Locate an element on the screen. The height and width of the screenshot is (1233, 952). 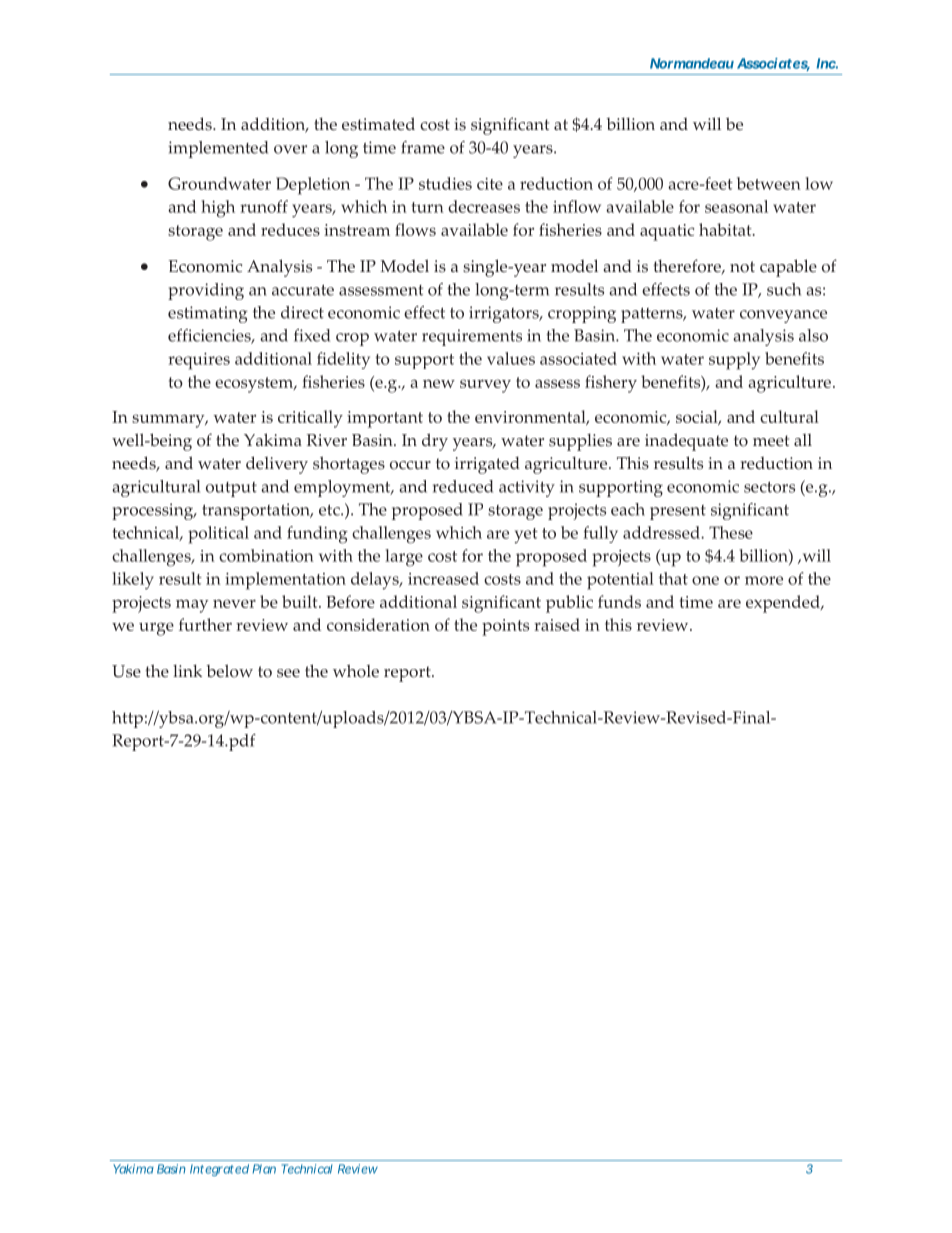
whole is located at coordinates (356, 671).
